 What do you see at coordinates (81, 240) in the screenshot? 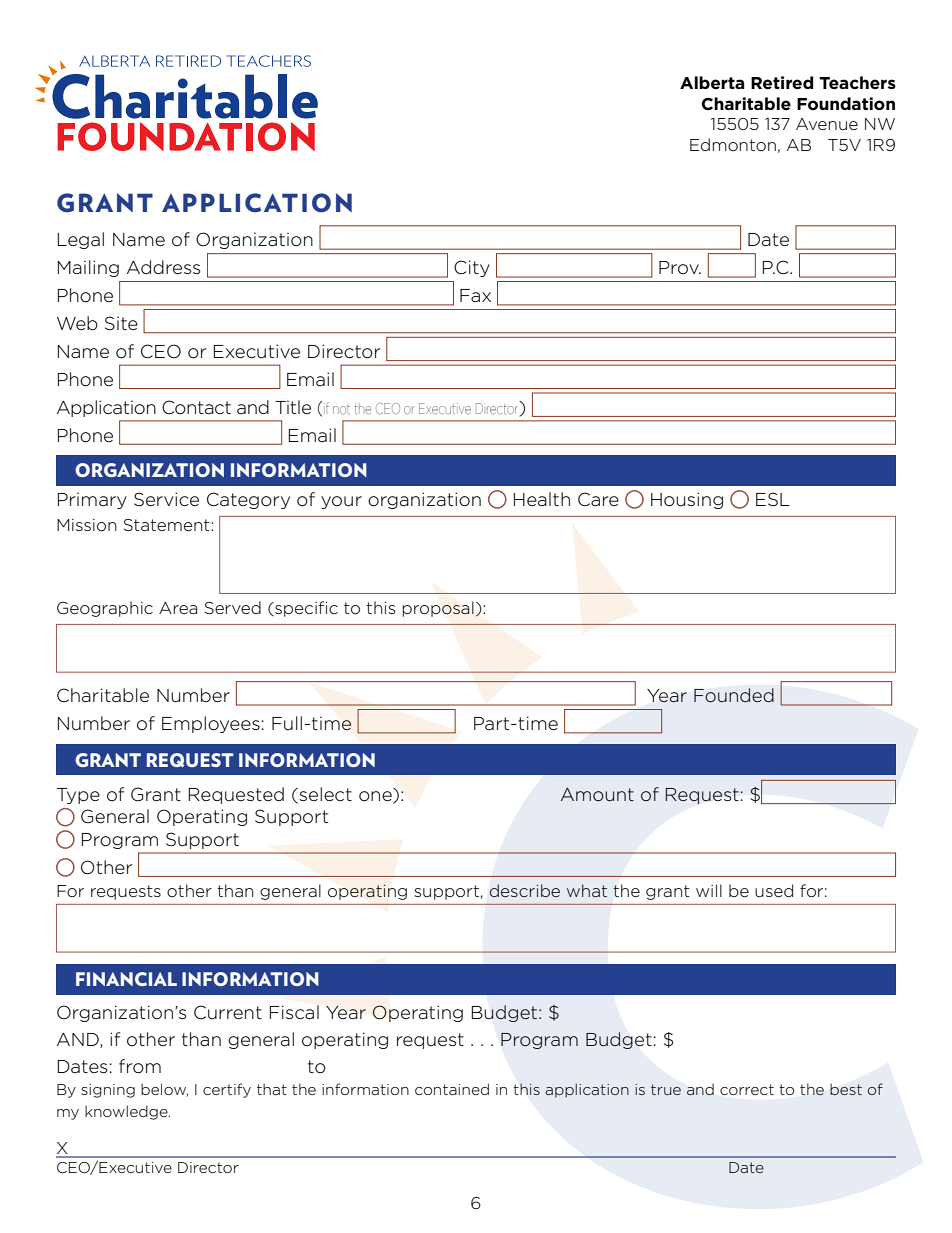
I see `Legal` at bounding box center [81, 240].
